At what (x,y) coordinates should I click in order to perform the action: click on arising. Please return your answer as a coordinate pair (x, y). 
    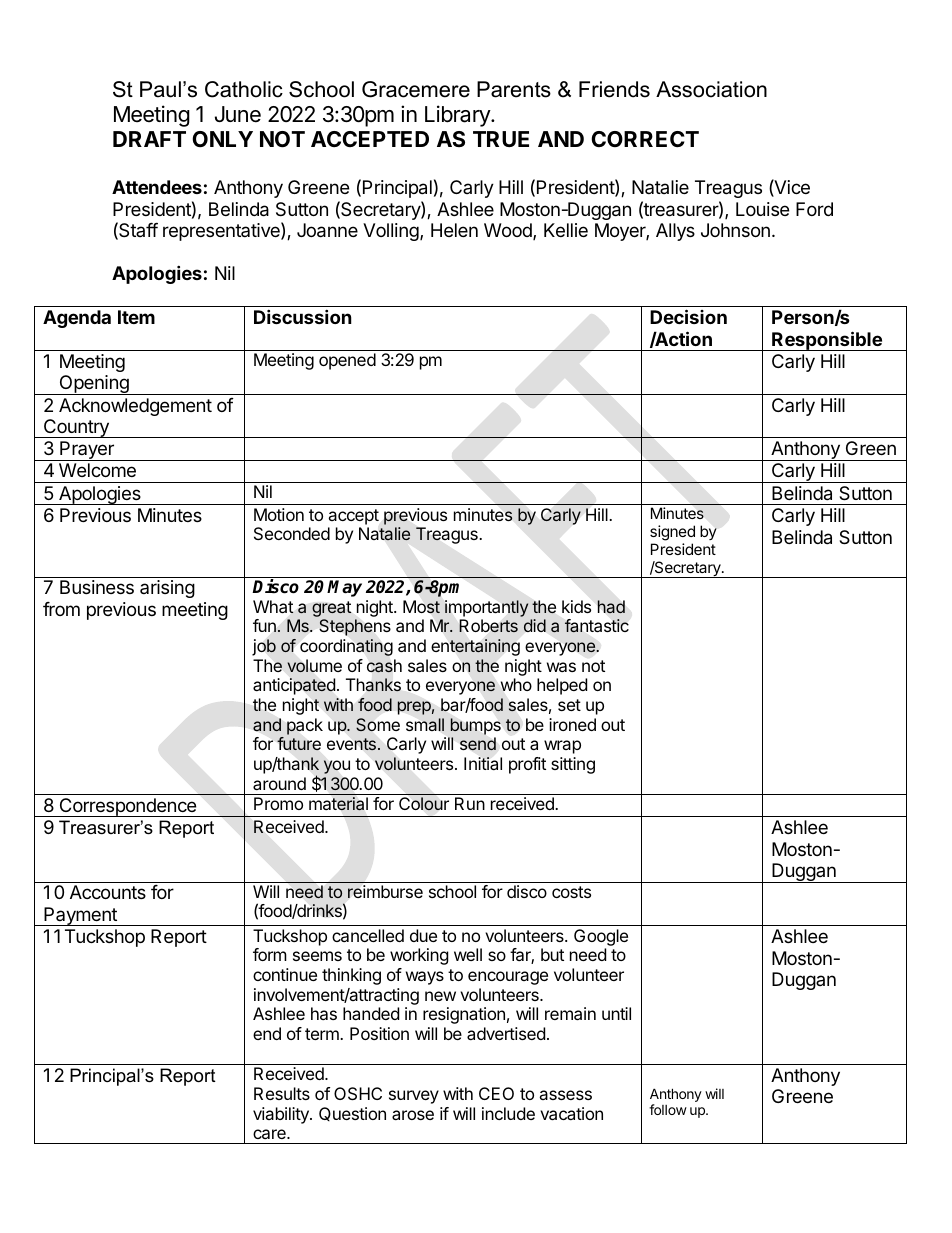
    Looking at the image, I should click on (167, 589).
